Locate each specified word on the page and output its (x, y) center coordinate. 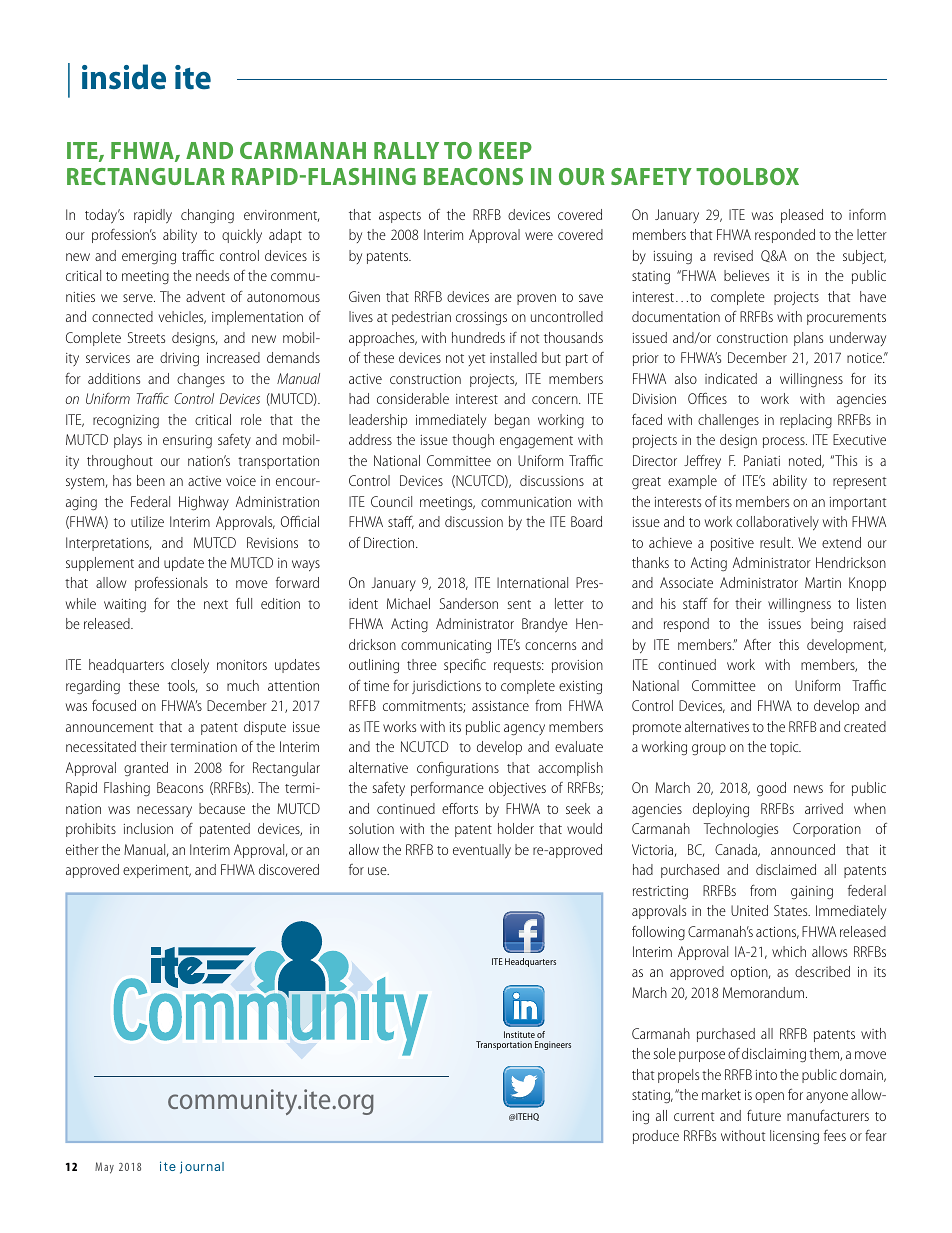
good (771, 789)
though (473, 441)
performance (447, 789)
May (104, 1168)
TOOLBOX (747, 176)
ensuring (187, 442)
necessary (164, 811)
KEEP (505, 150)
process (785, 442)
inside (124, 77)
